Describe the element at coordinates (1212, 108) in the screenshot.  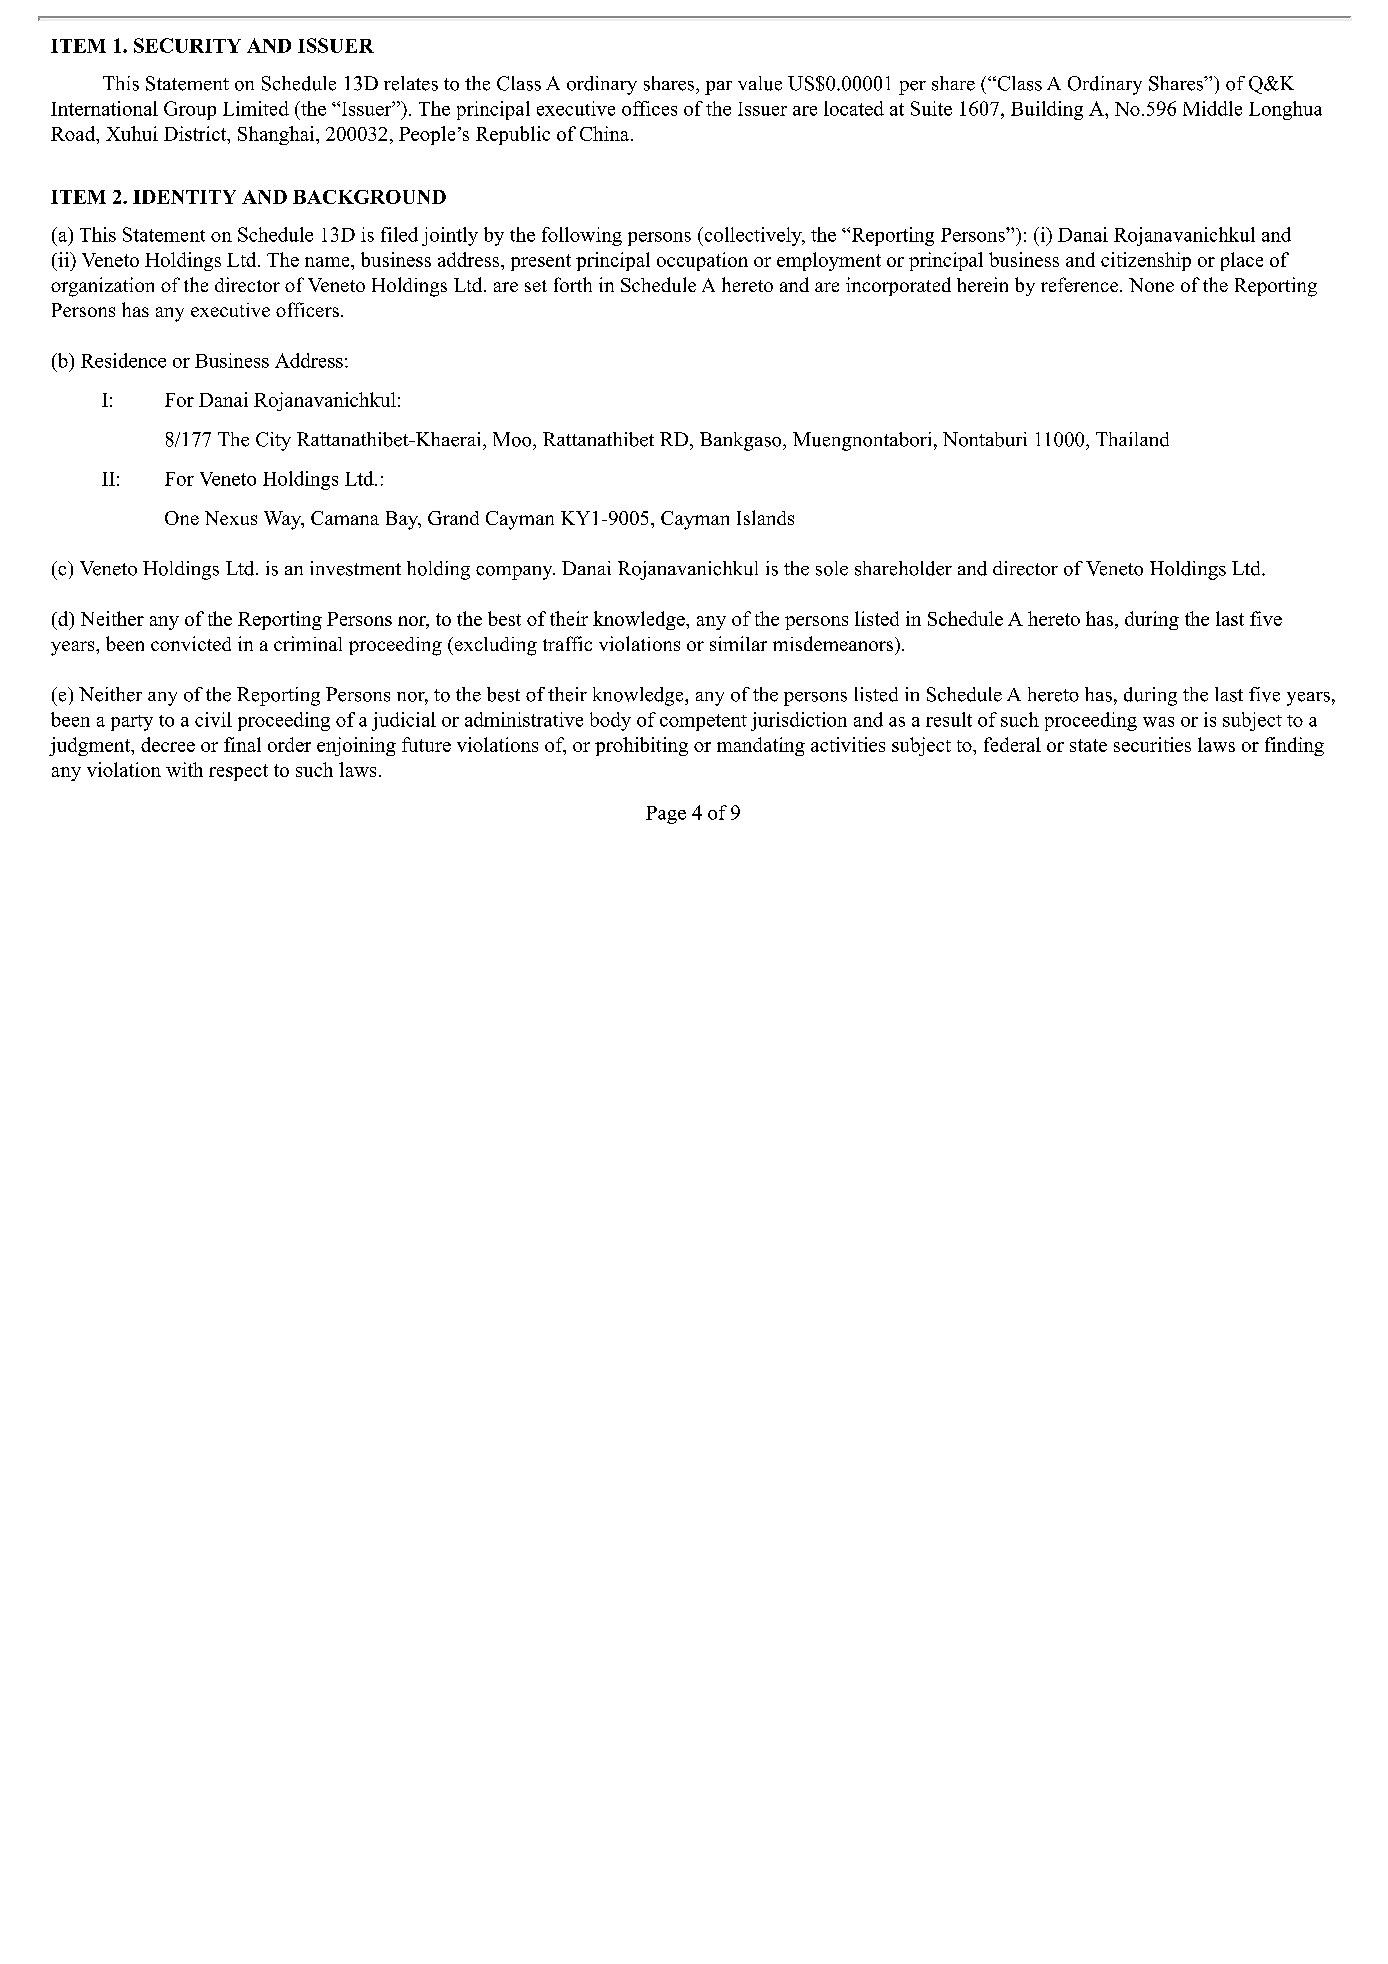
I see `Middle` at that location.
